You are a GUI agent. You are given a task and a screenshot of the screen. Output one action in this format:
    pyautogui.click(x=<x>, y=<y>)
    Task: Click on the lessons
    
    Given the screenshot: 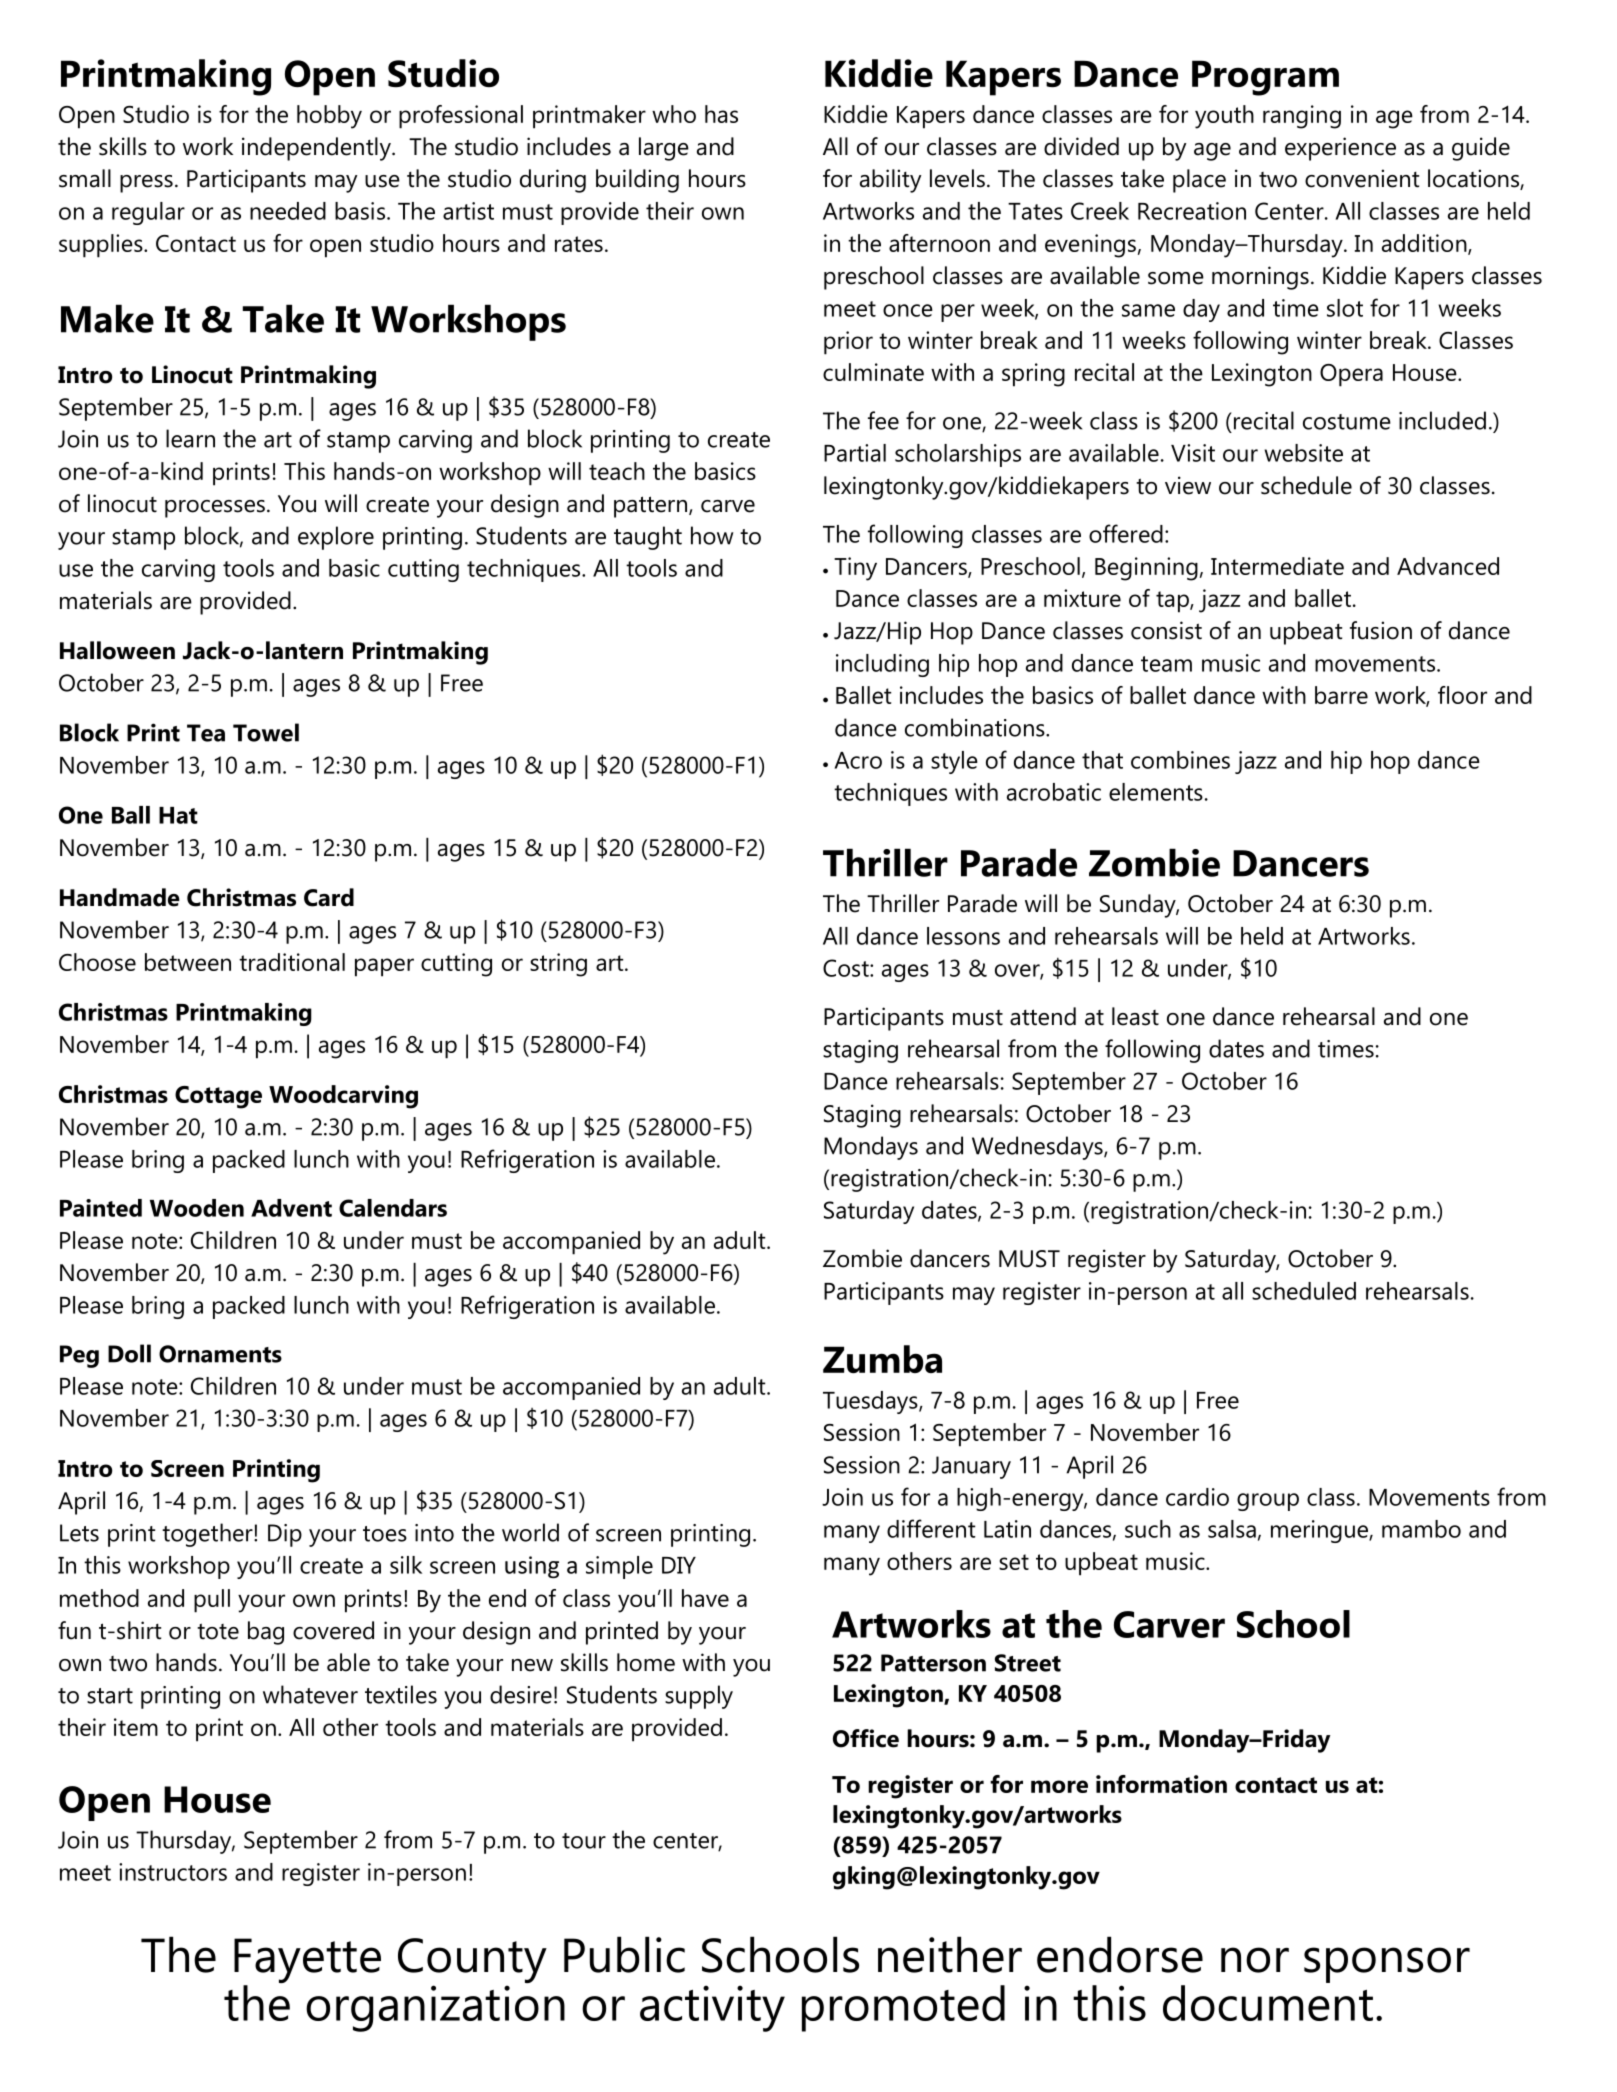 What is the action you would take?
    pyautogui.click(x=963, y=936)
